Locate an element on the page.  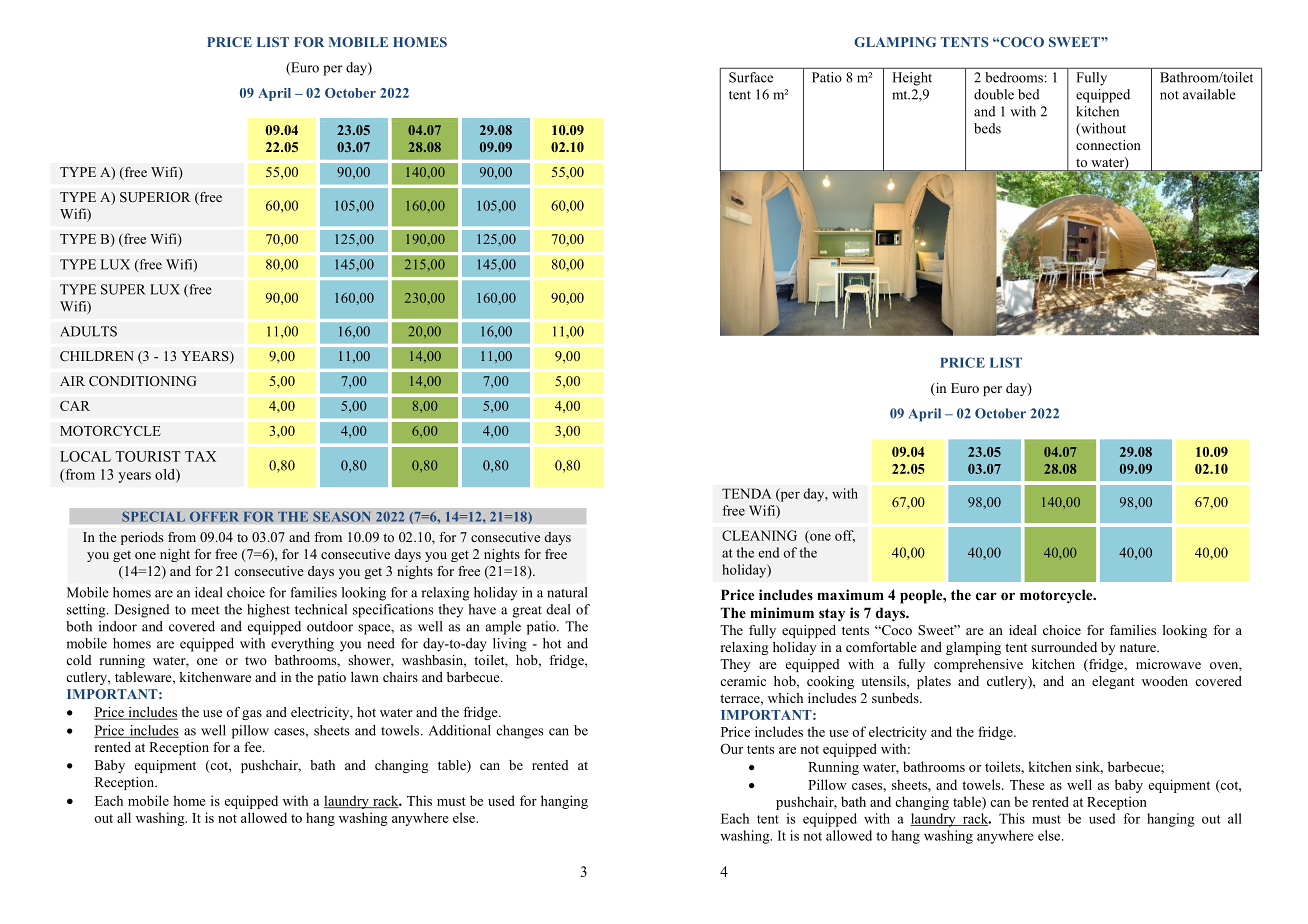
Surface is located at coordinates (751, 77).
